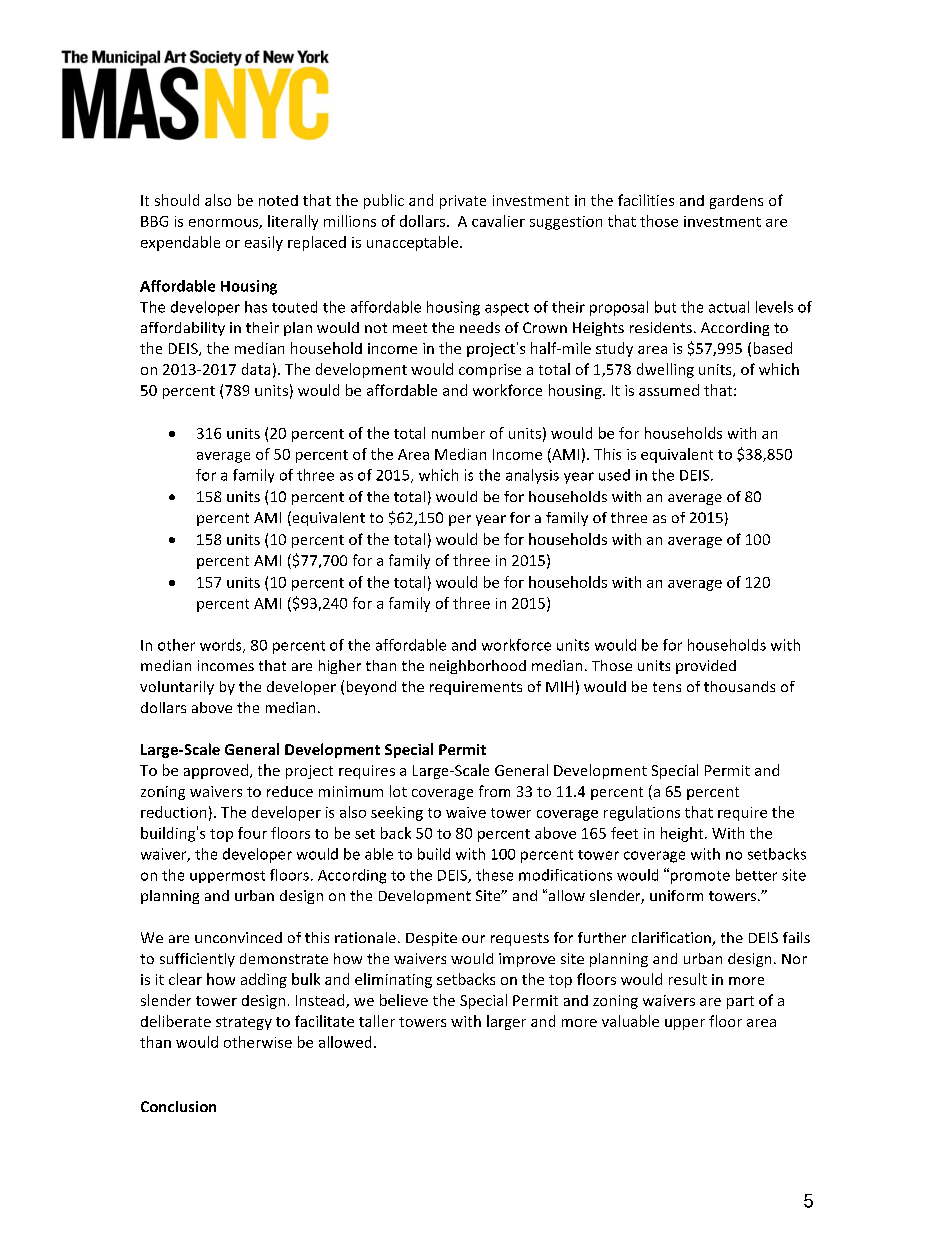 This screenshot has width=952, height=1233. Describe the element at coordinates (498, 221) in the screenshot. I see `cavalier` at that location.
